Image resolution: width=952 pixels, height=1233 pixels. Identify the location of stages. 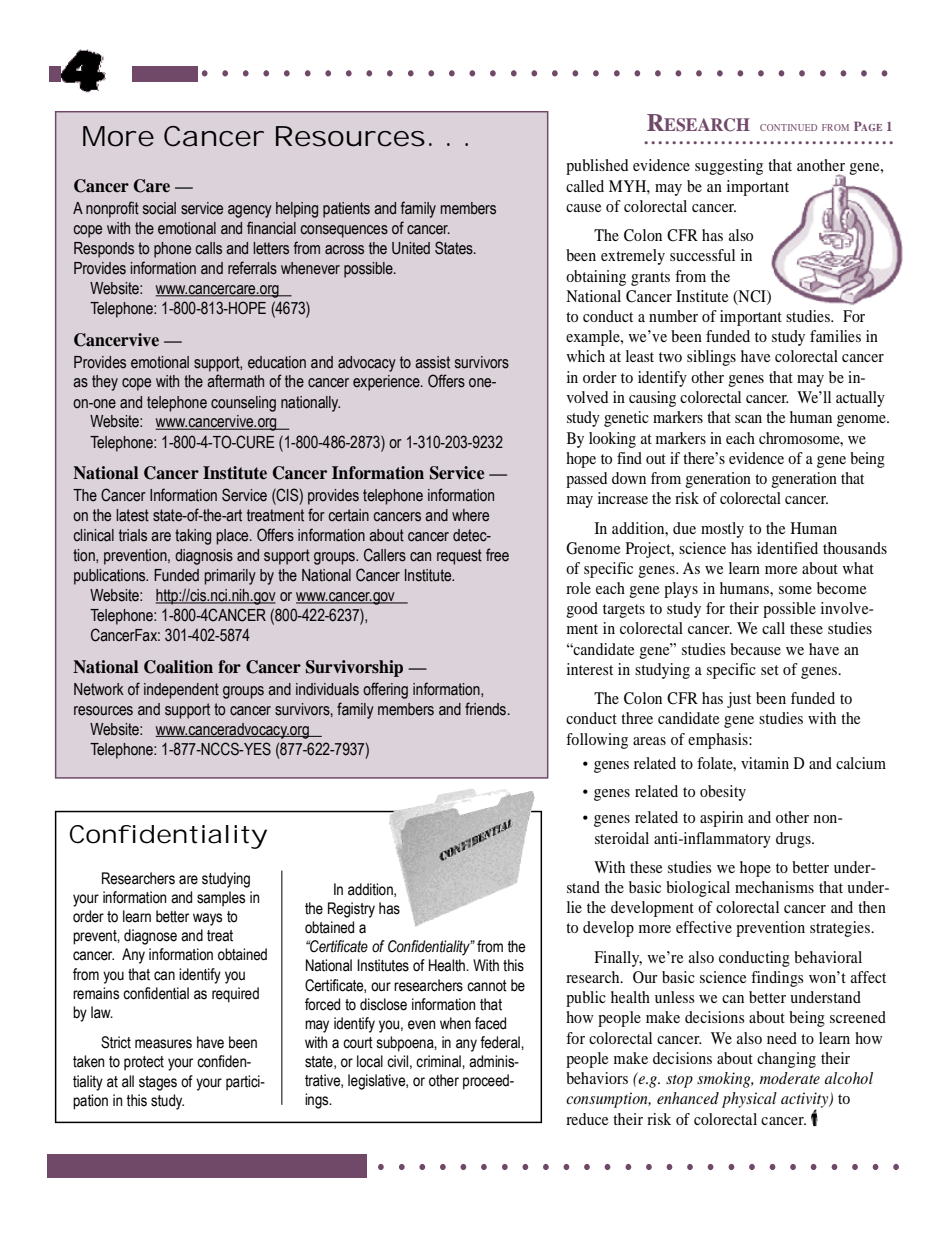
(158, 1083).
